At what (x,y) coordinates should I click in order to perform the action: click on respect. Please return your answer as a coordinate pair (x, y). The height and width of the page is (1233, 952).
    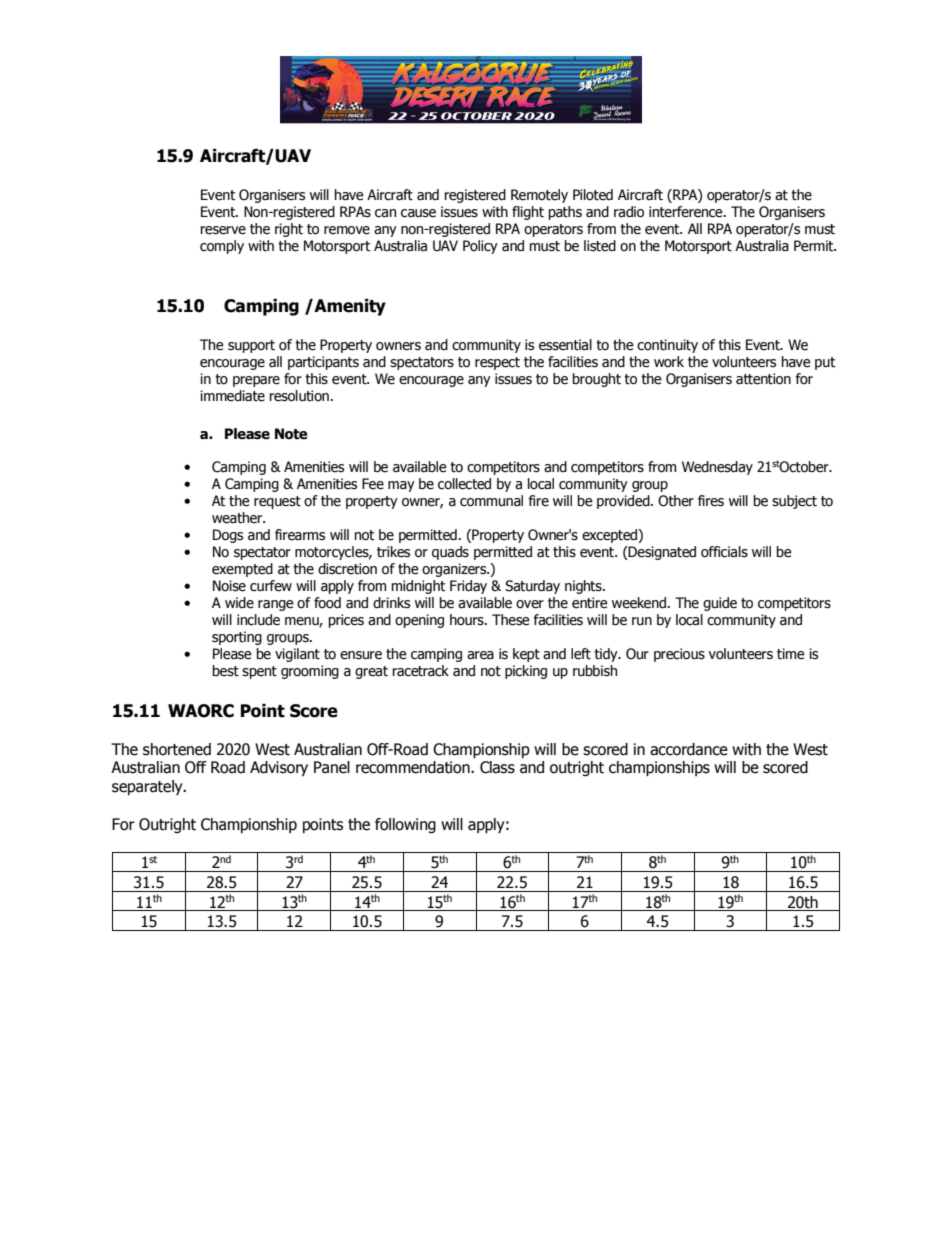
    Looking at the image, I should click on (497, 363).
